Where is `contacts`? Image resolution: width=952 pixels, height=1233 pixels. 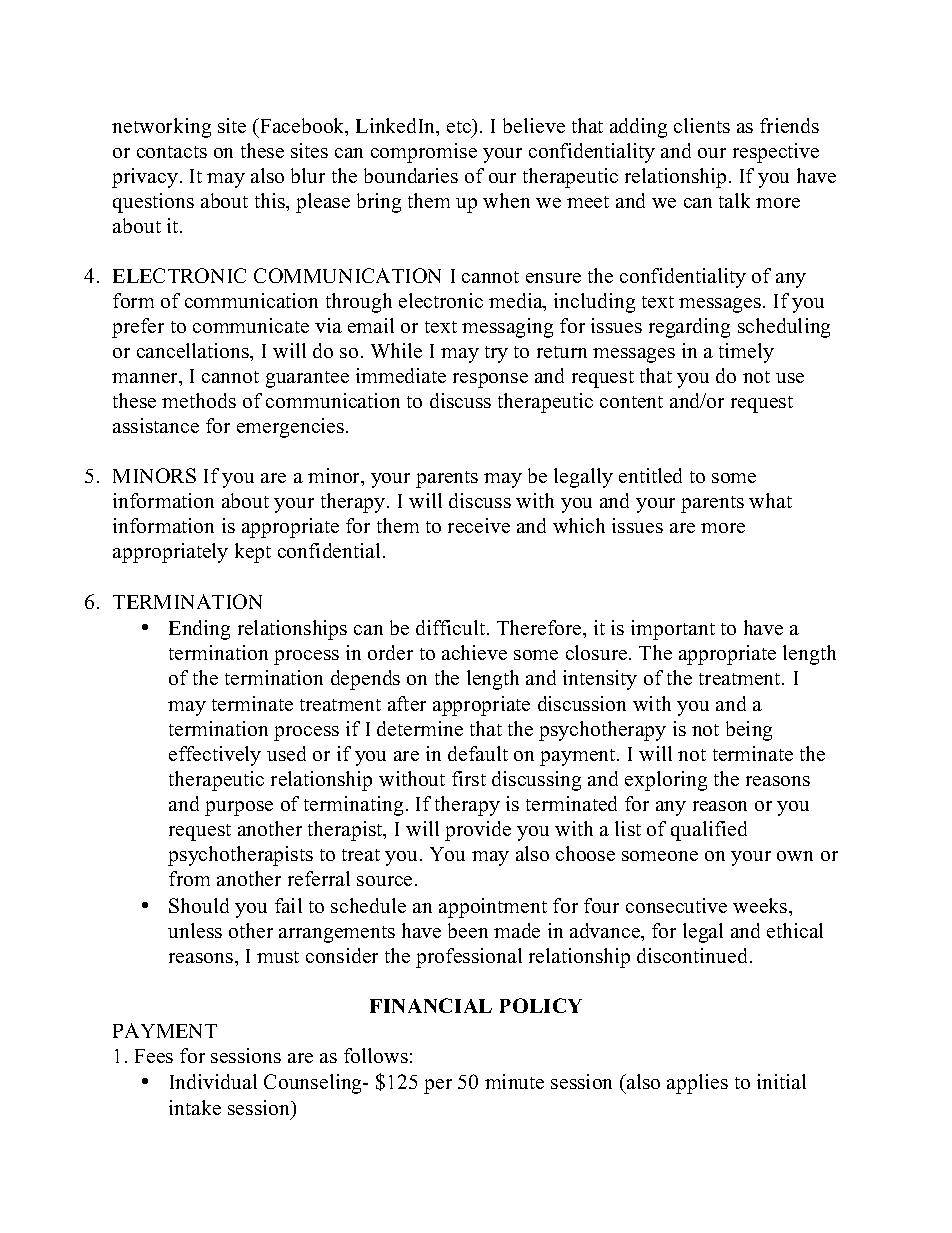 contacts is located at coordinates (172, 152).
